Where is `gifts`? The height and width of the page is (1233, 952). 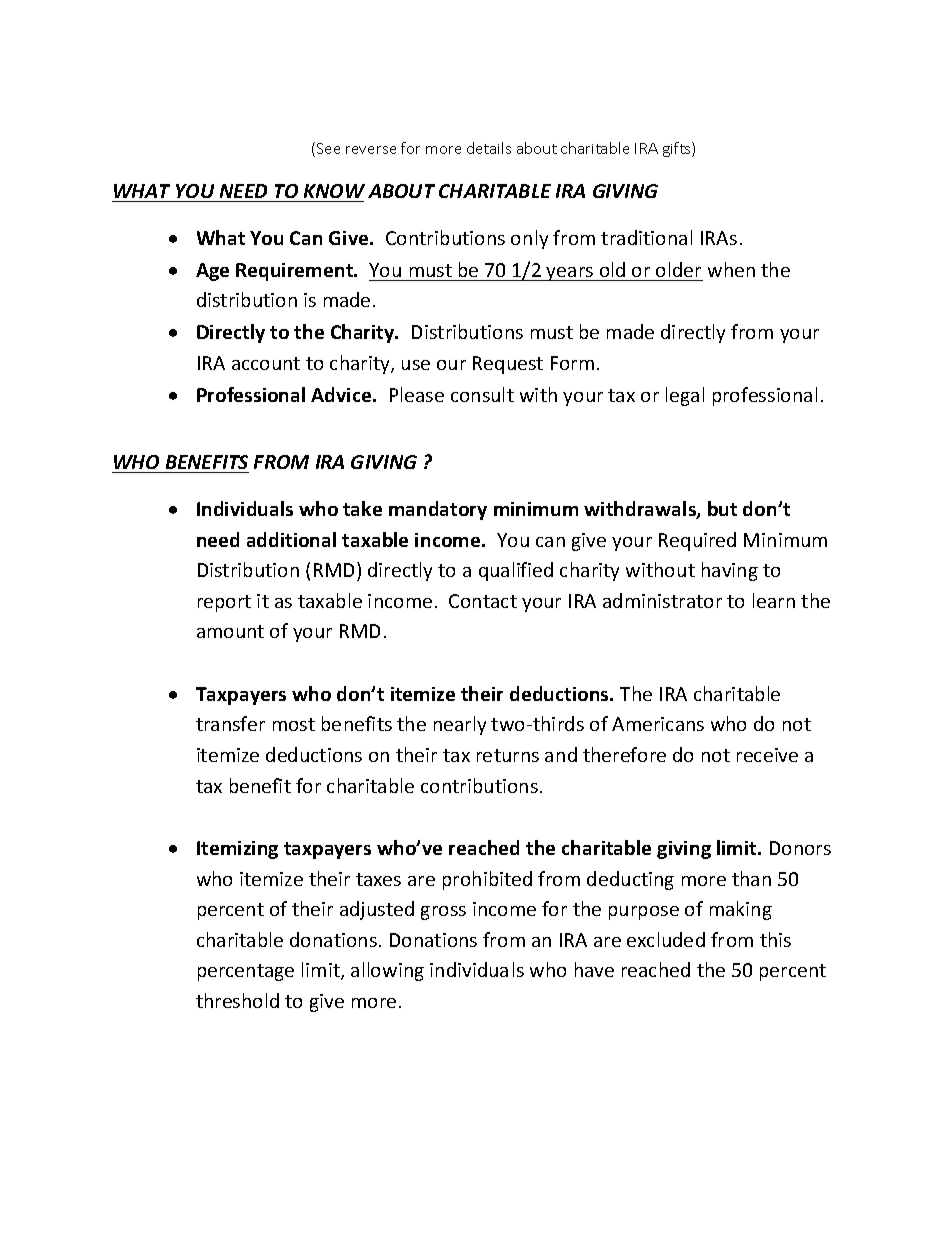 gifts is located at coordinates (678, 149).
